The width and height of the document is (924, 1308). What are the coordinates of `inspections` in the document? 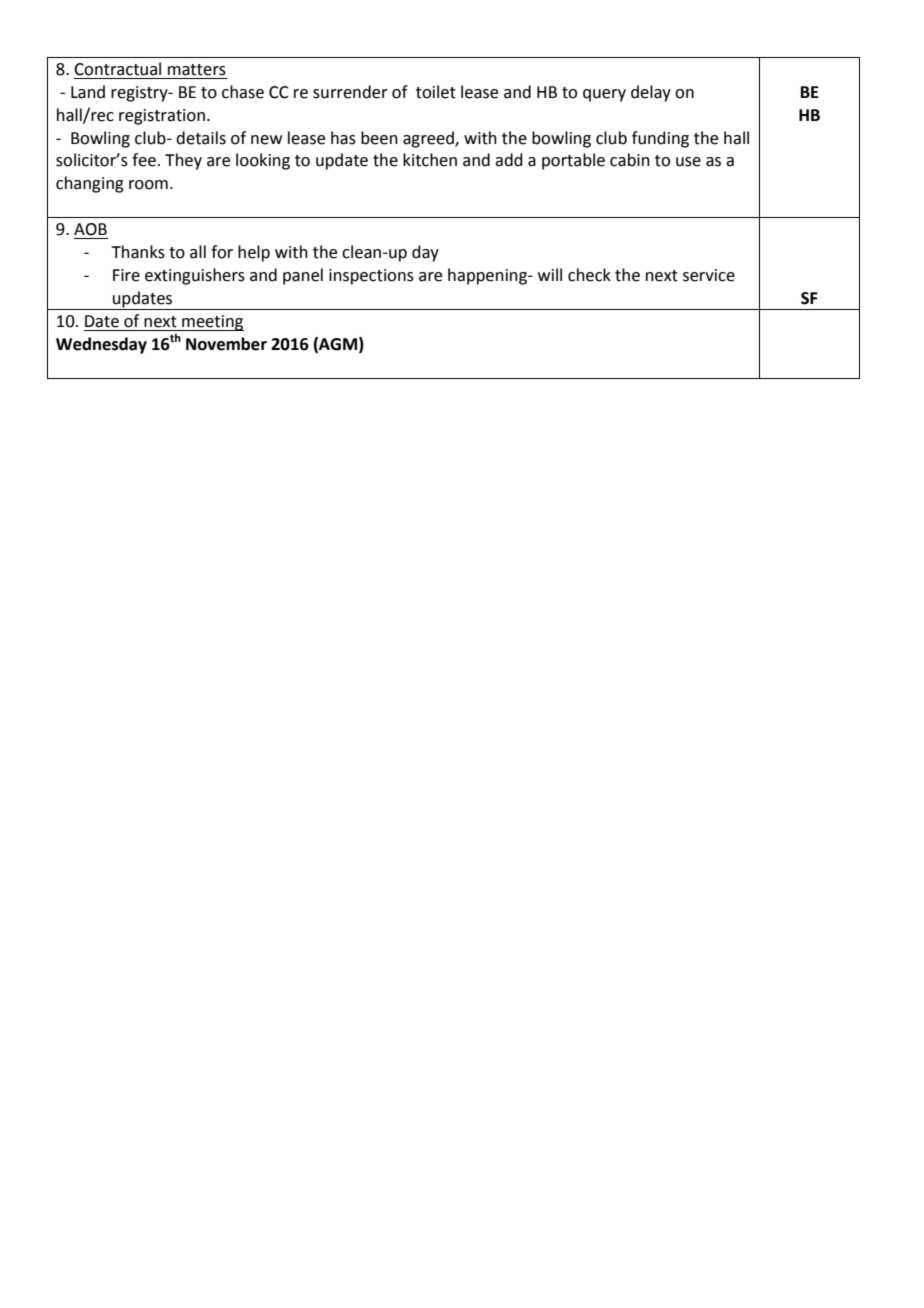 It's located at (371, 277).
